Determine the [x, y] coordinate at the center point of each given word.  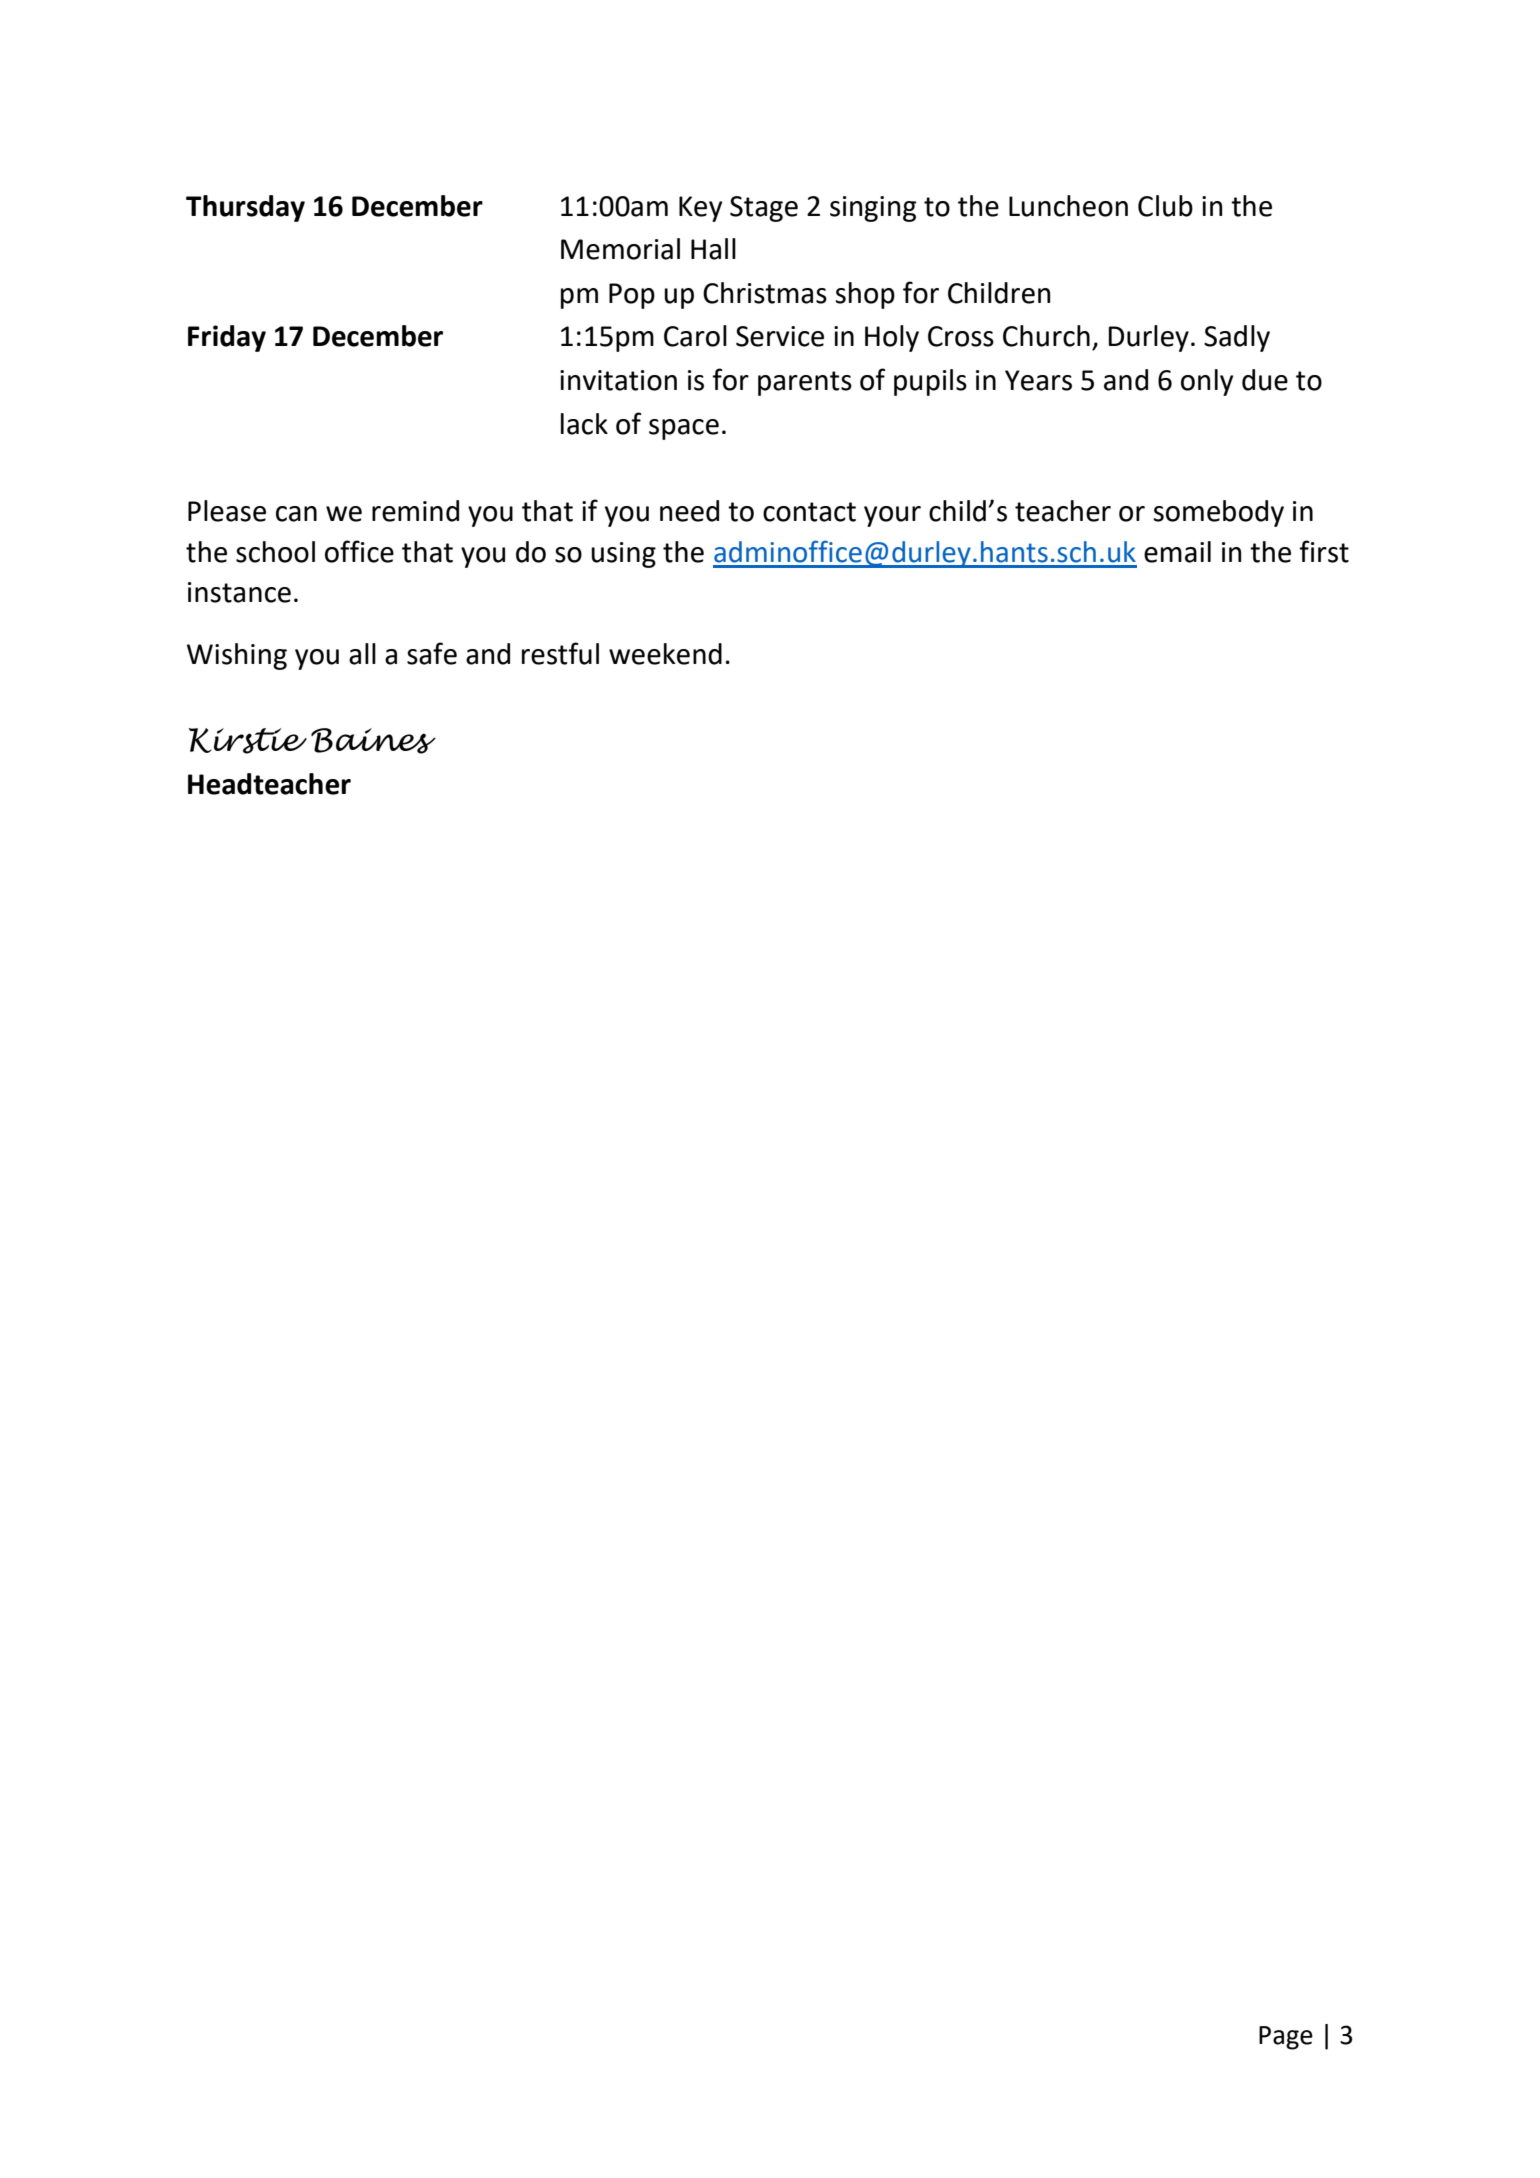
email [1177, 552]
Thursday [245, 208]
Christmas [765, 293]
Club [1165, 206]
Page [1286, 2038]
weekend [665, 654]
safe [432, 653]
